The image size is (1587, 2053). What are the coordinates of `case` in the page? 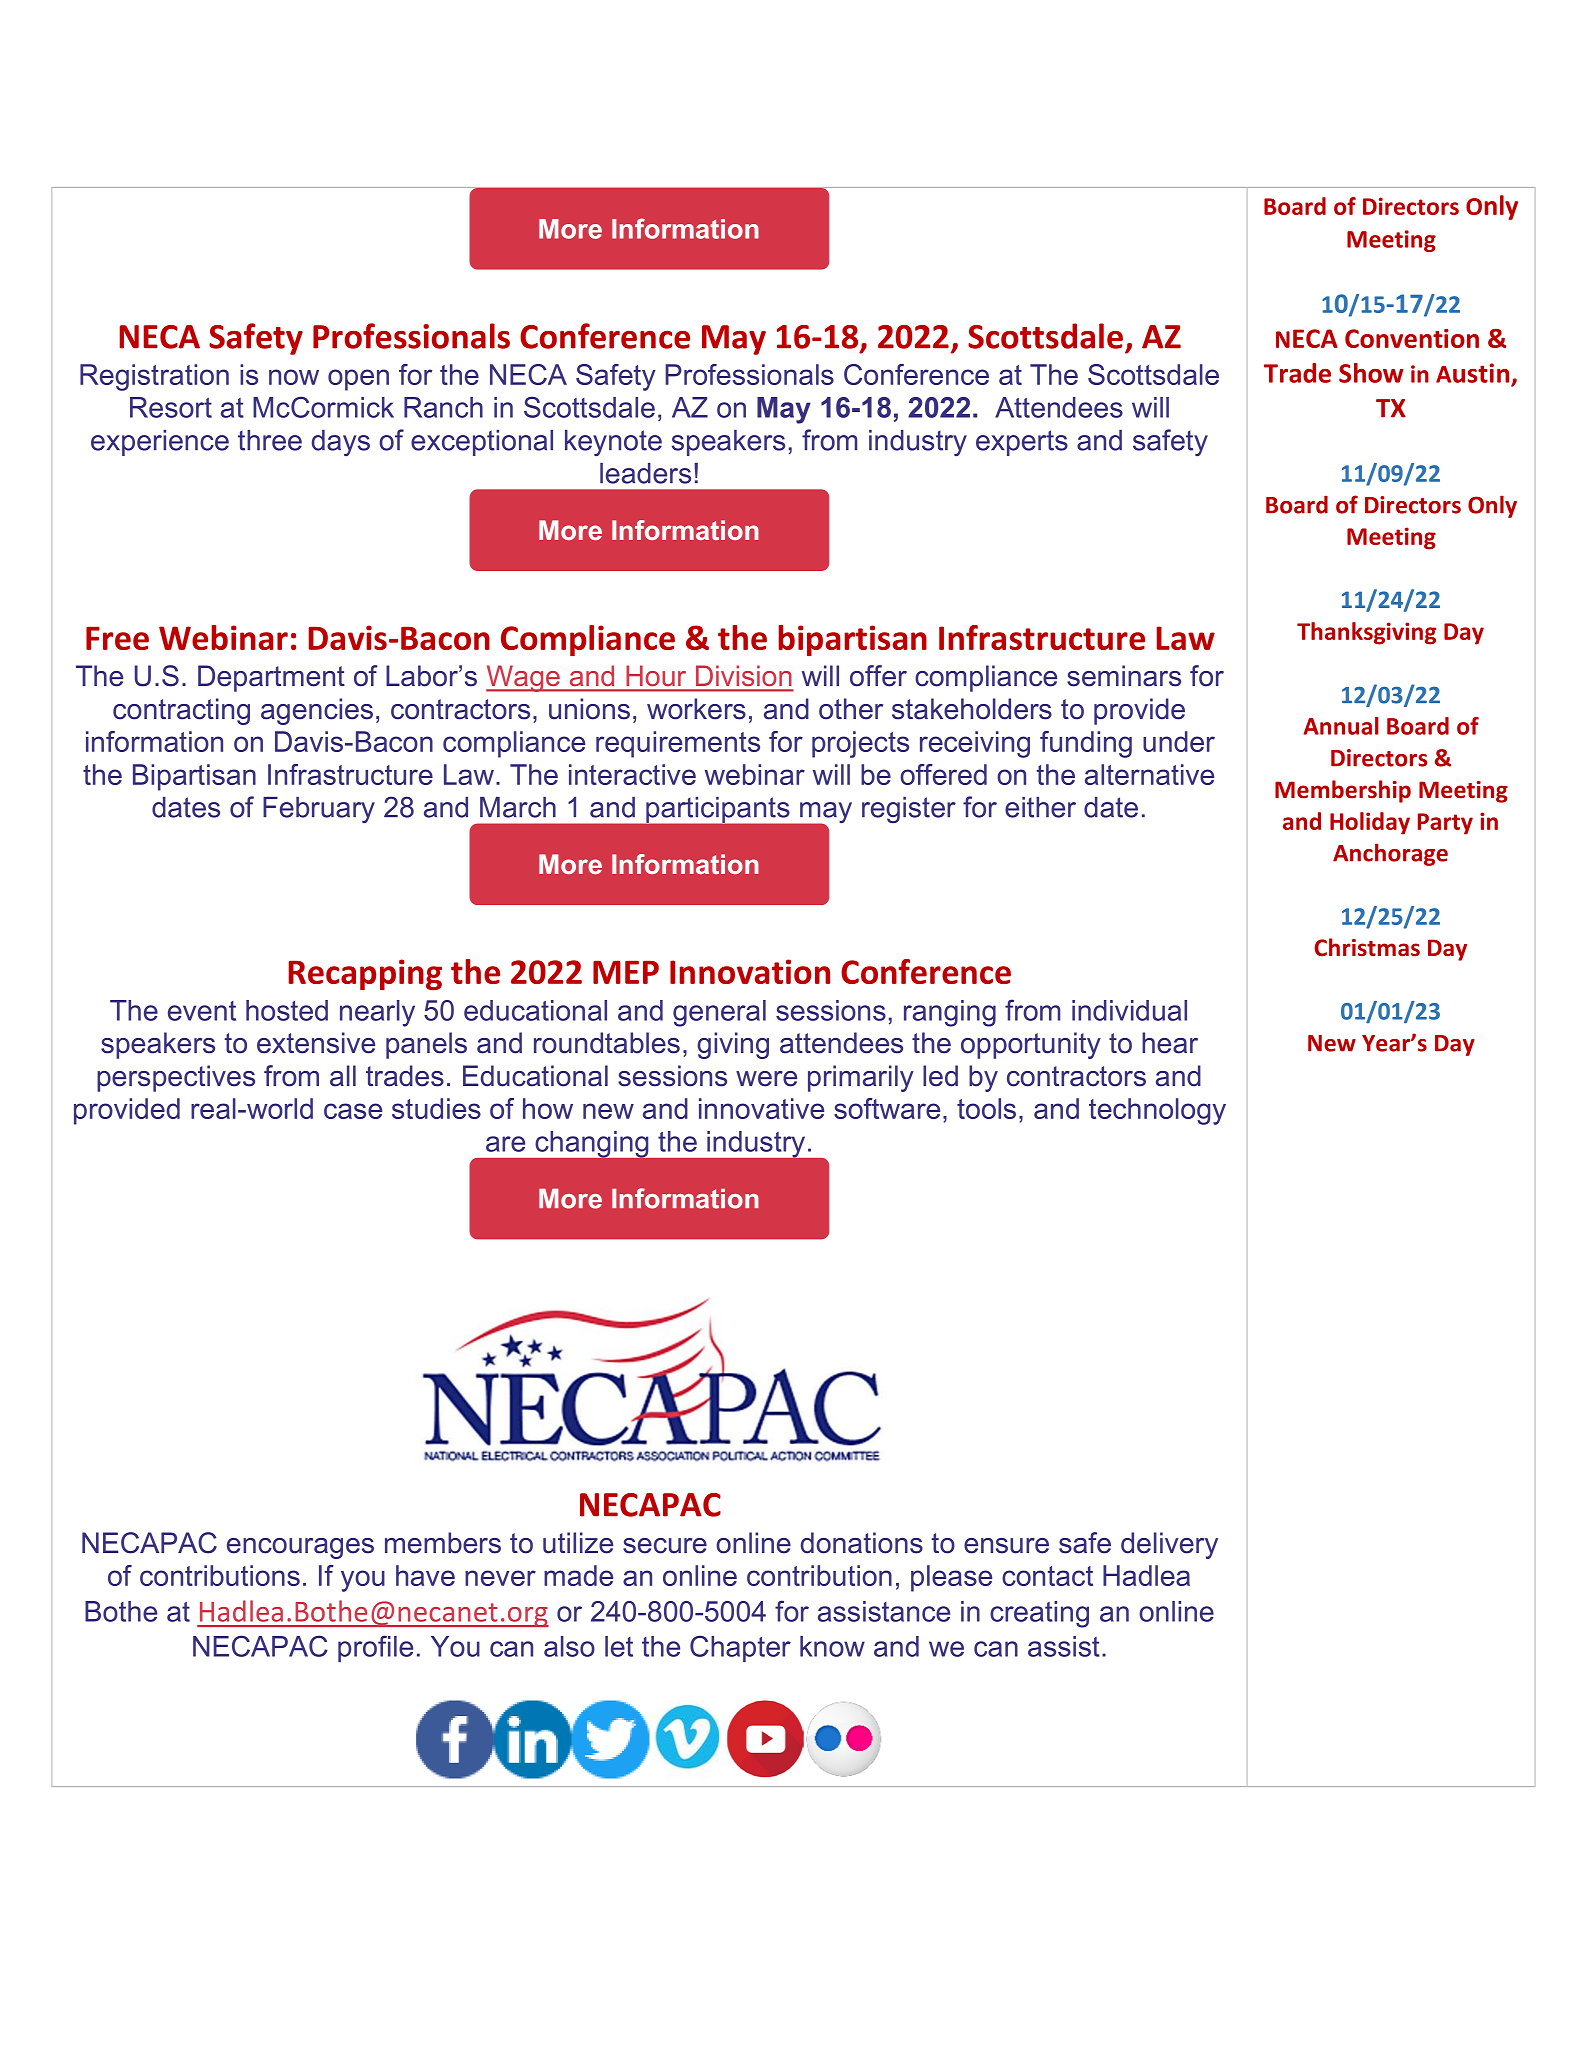 It's located at (353, 1111).
